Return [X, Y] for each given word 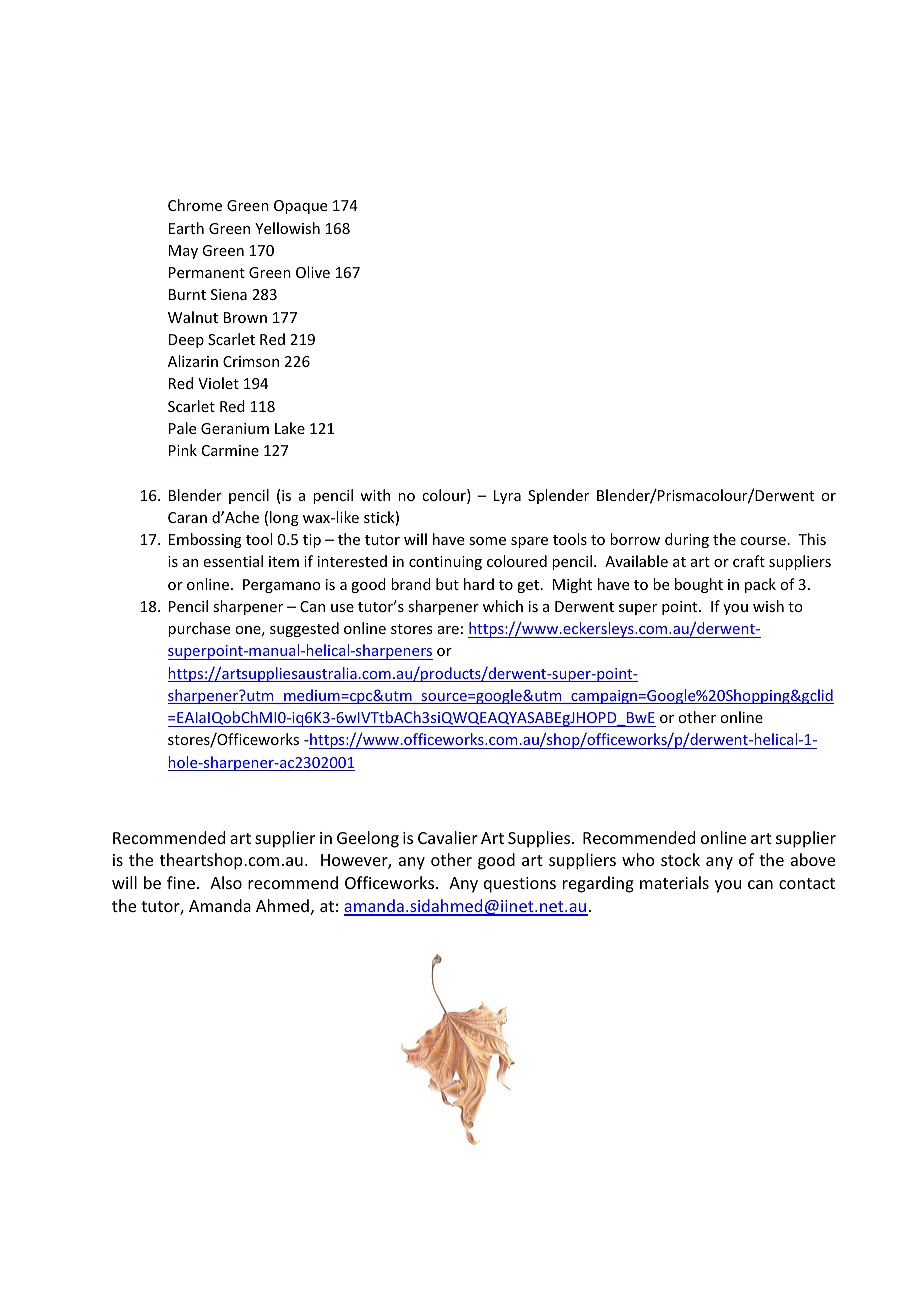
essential [233, 561]
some [487, 541]
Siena [229, 294]
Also [226, 882]
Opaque [300, 207]
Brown [245, 317]
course [763, 541]
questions [520, 885]
